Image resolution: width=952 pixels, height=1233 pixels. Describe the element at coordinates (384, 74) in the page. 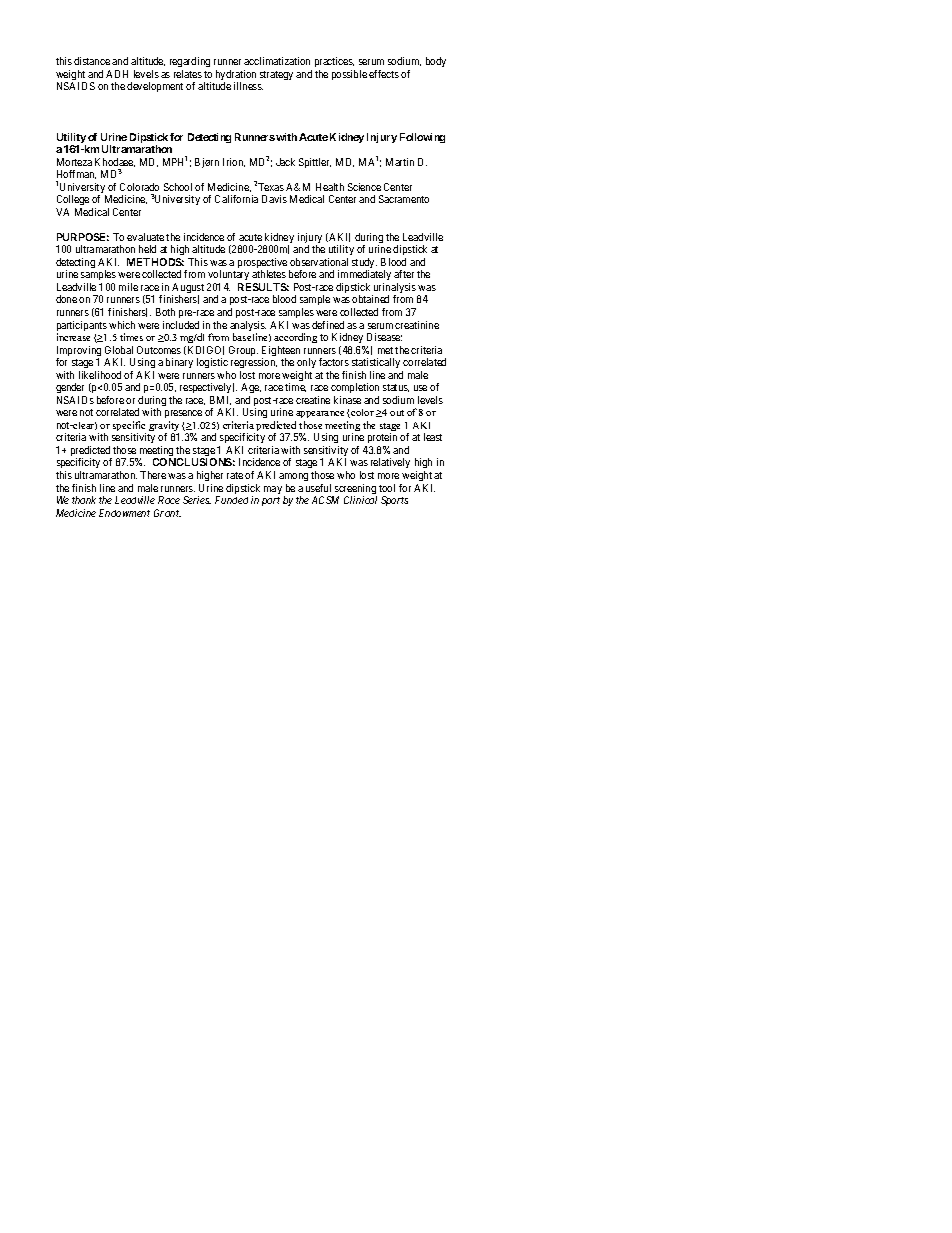

I see `effects` at that location.
